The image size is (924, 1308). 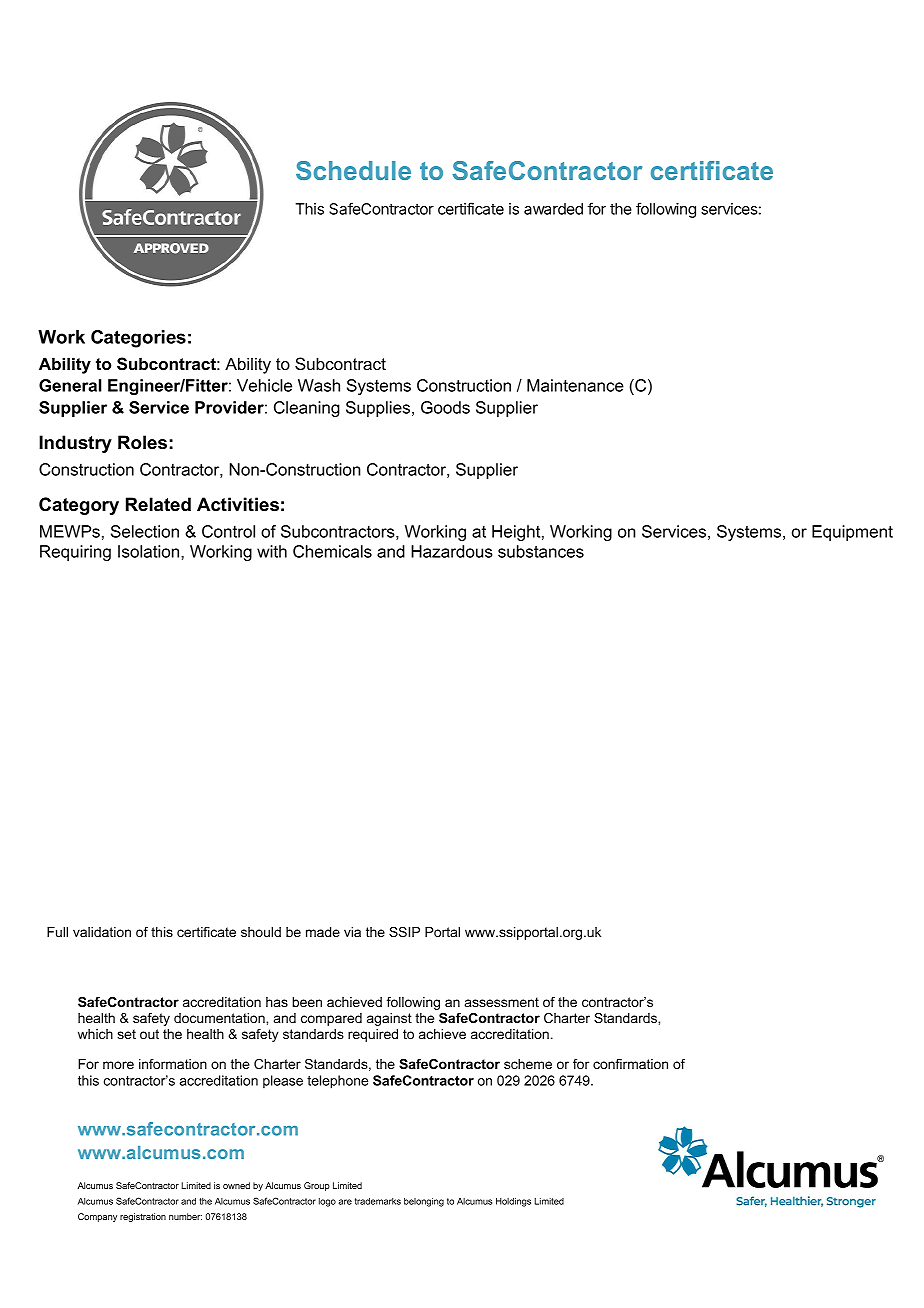 I want to click on substances, so click(x=541, y=551).
